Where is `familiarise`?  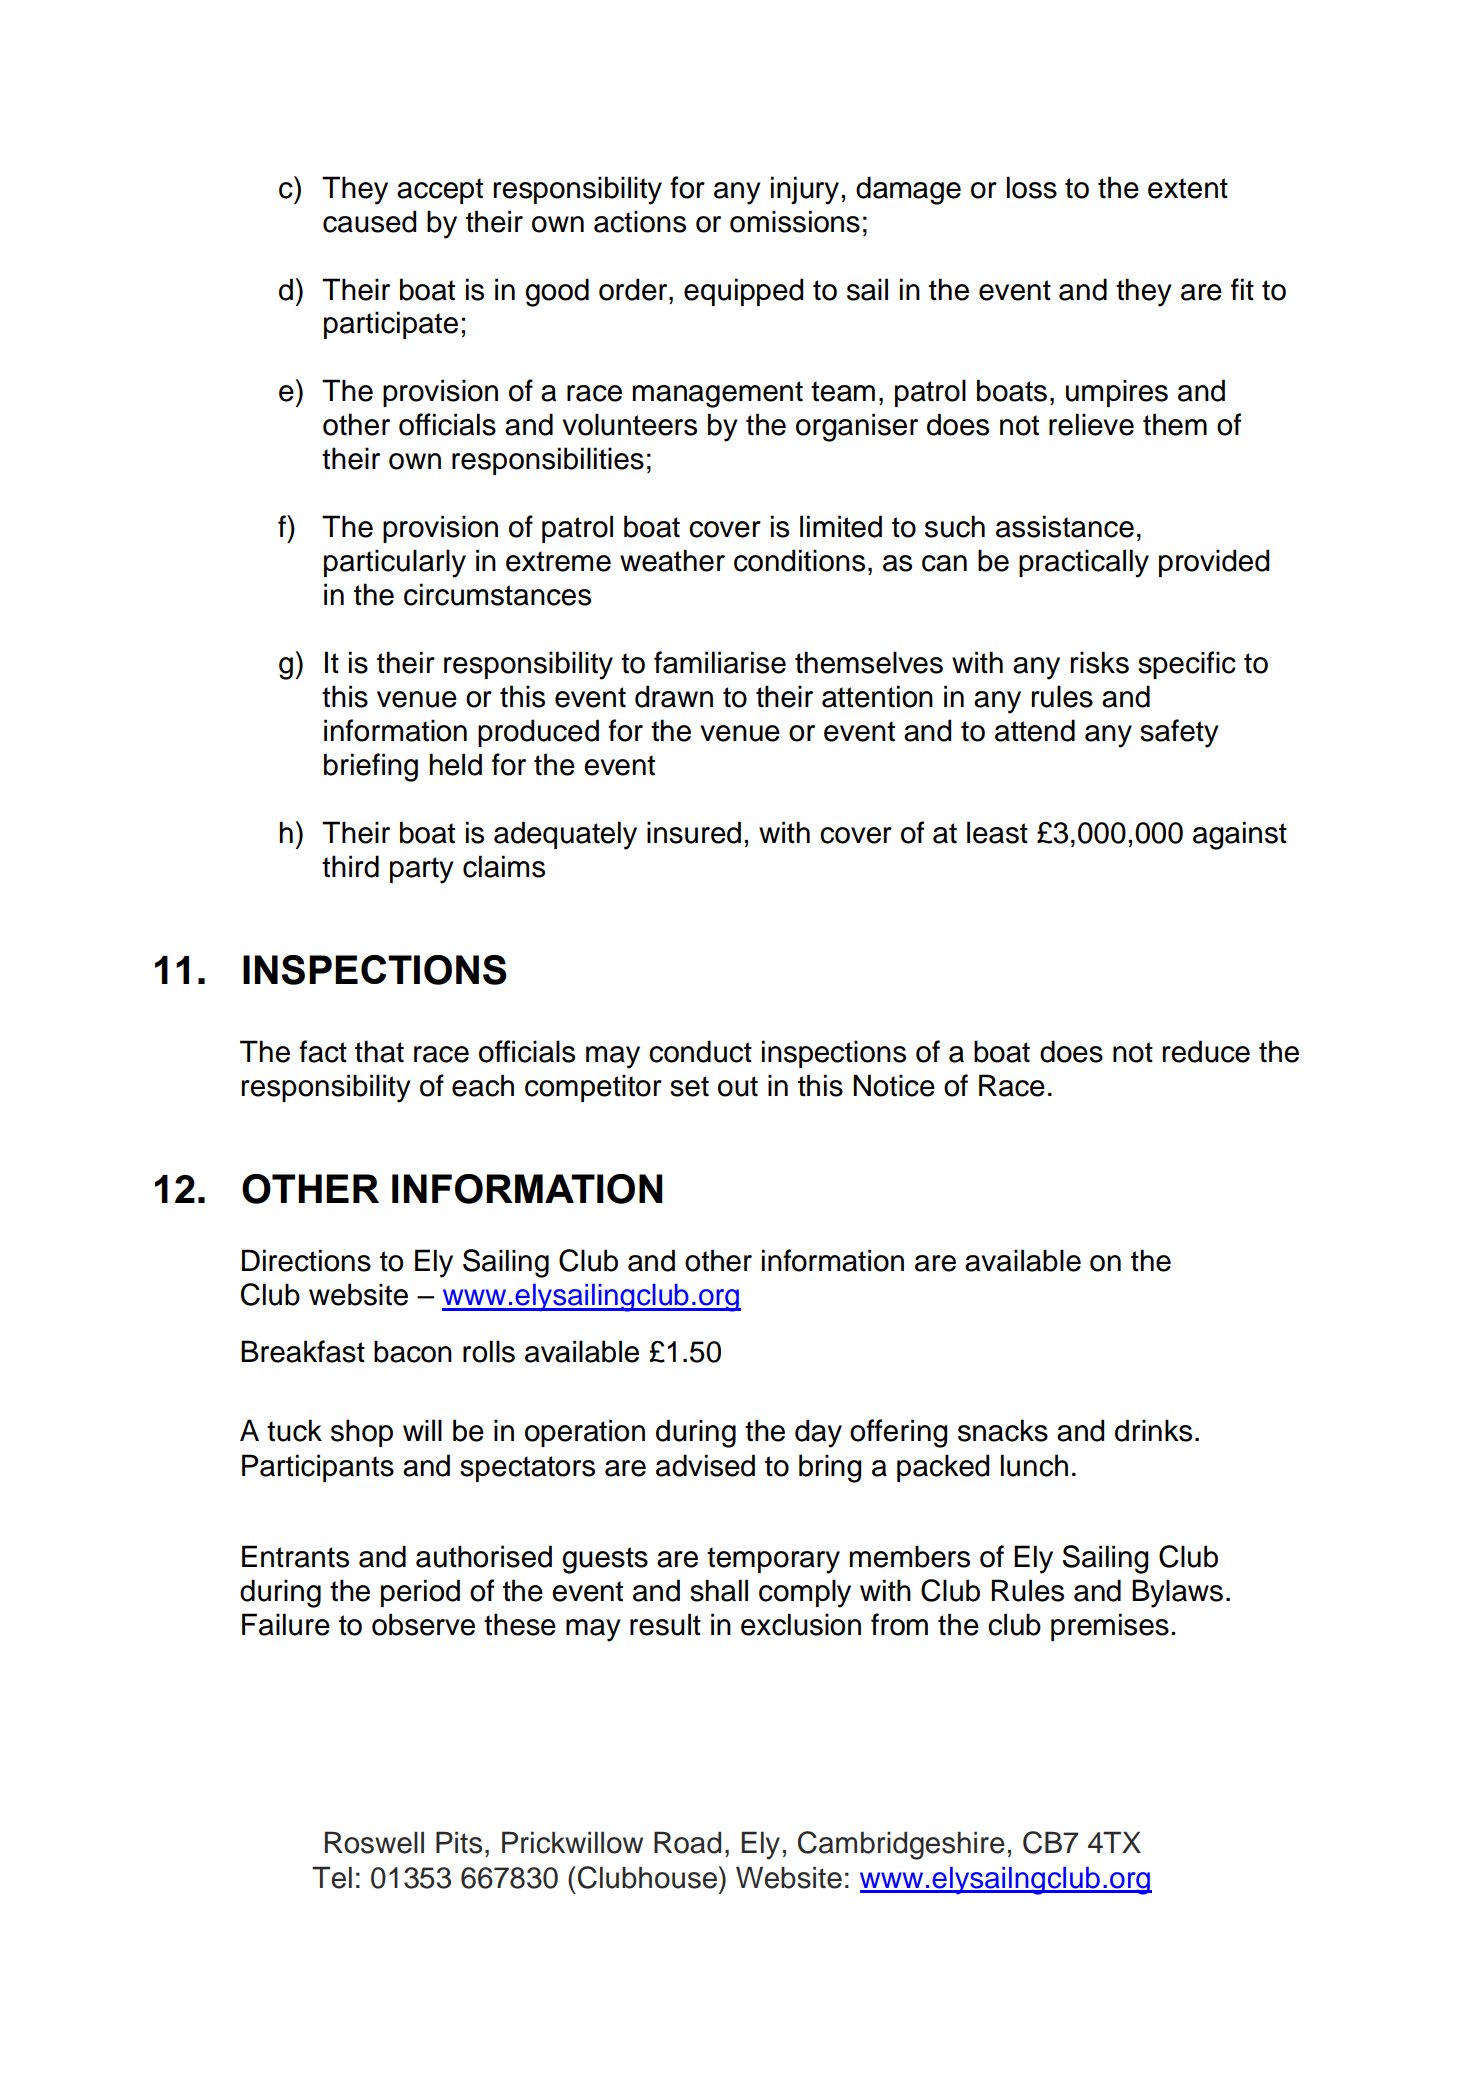 familiarise is located at coordinates (720, 662).
